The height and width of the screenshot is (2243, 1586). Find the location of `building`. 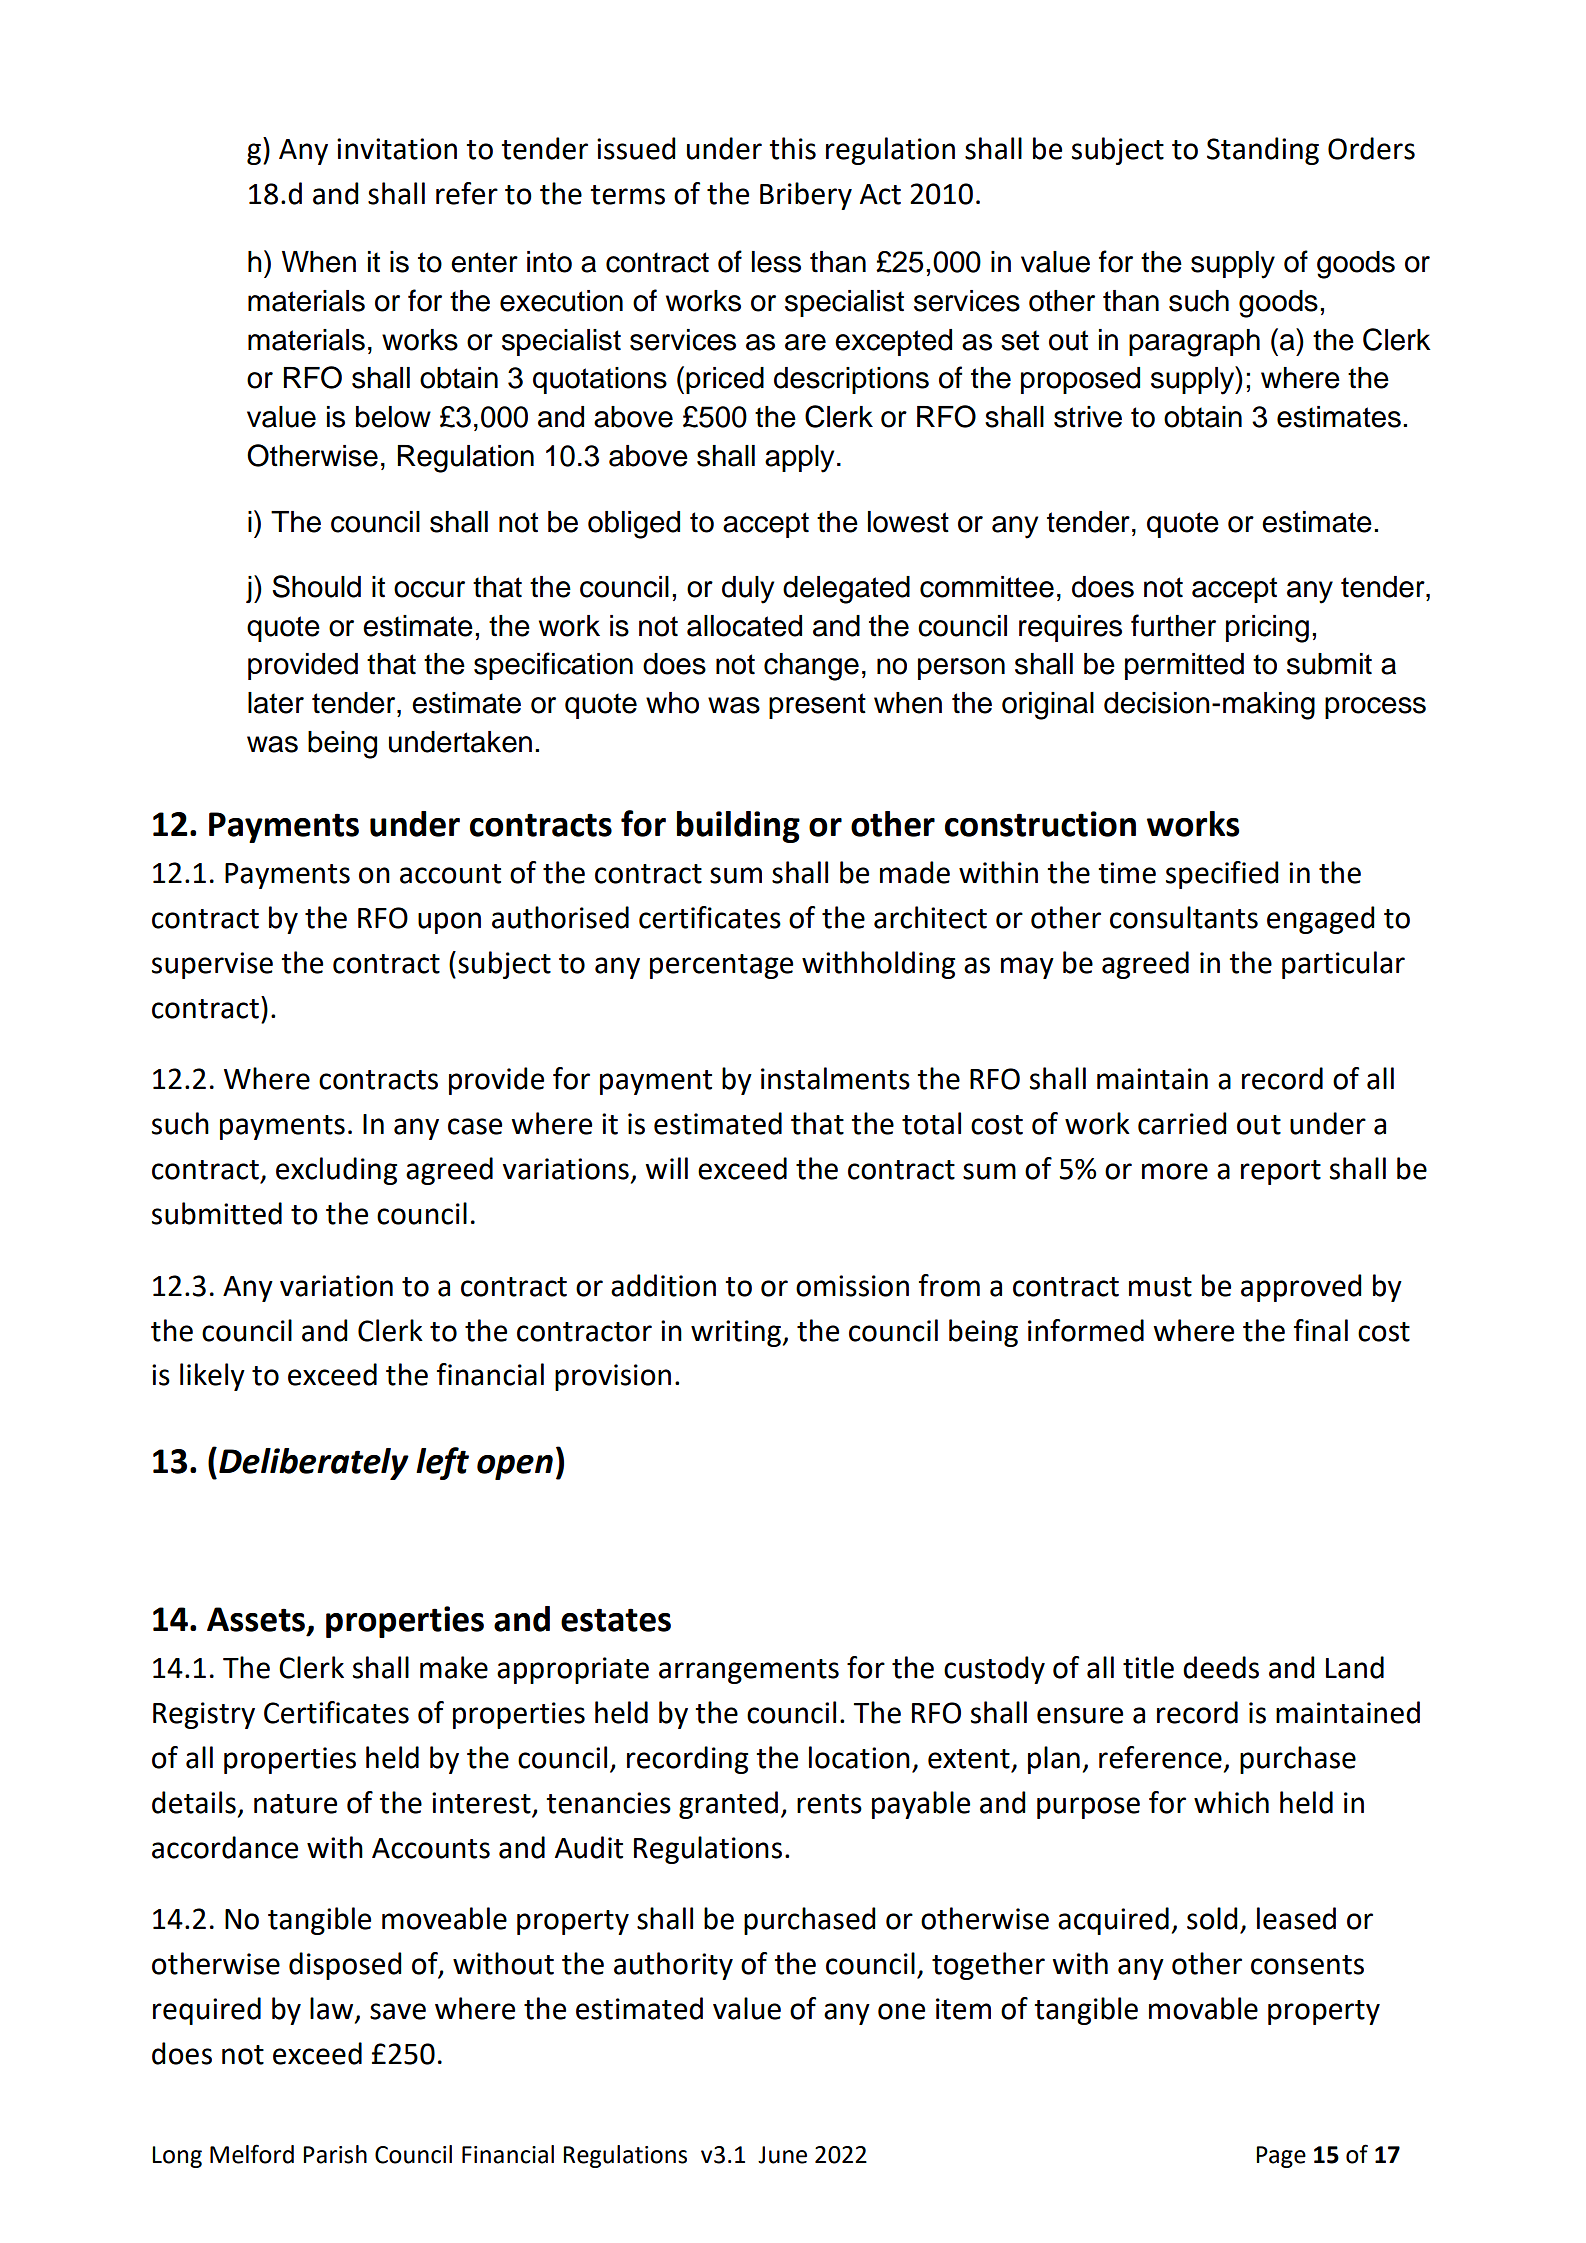

building is located at coordinates (738, 827).
